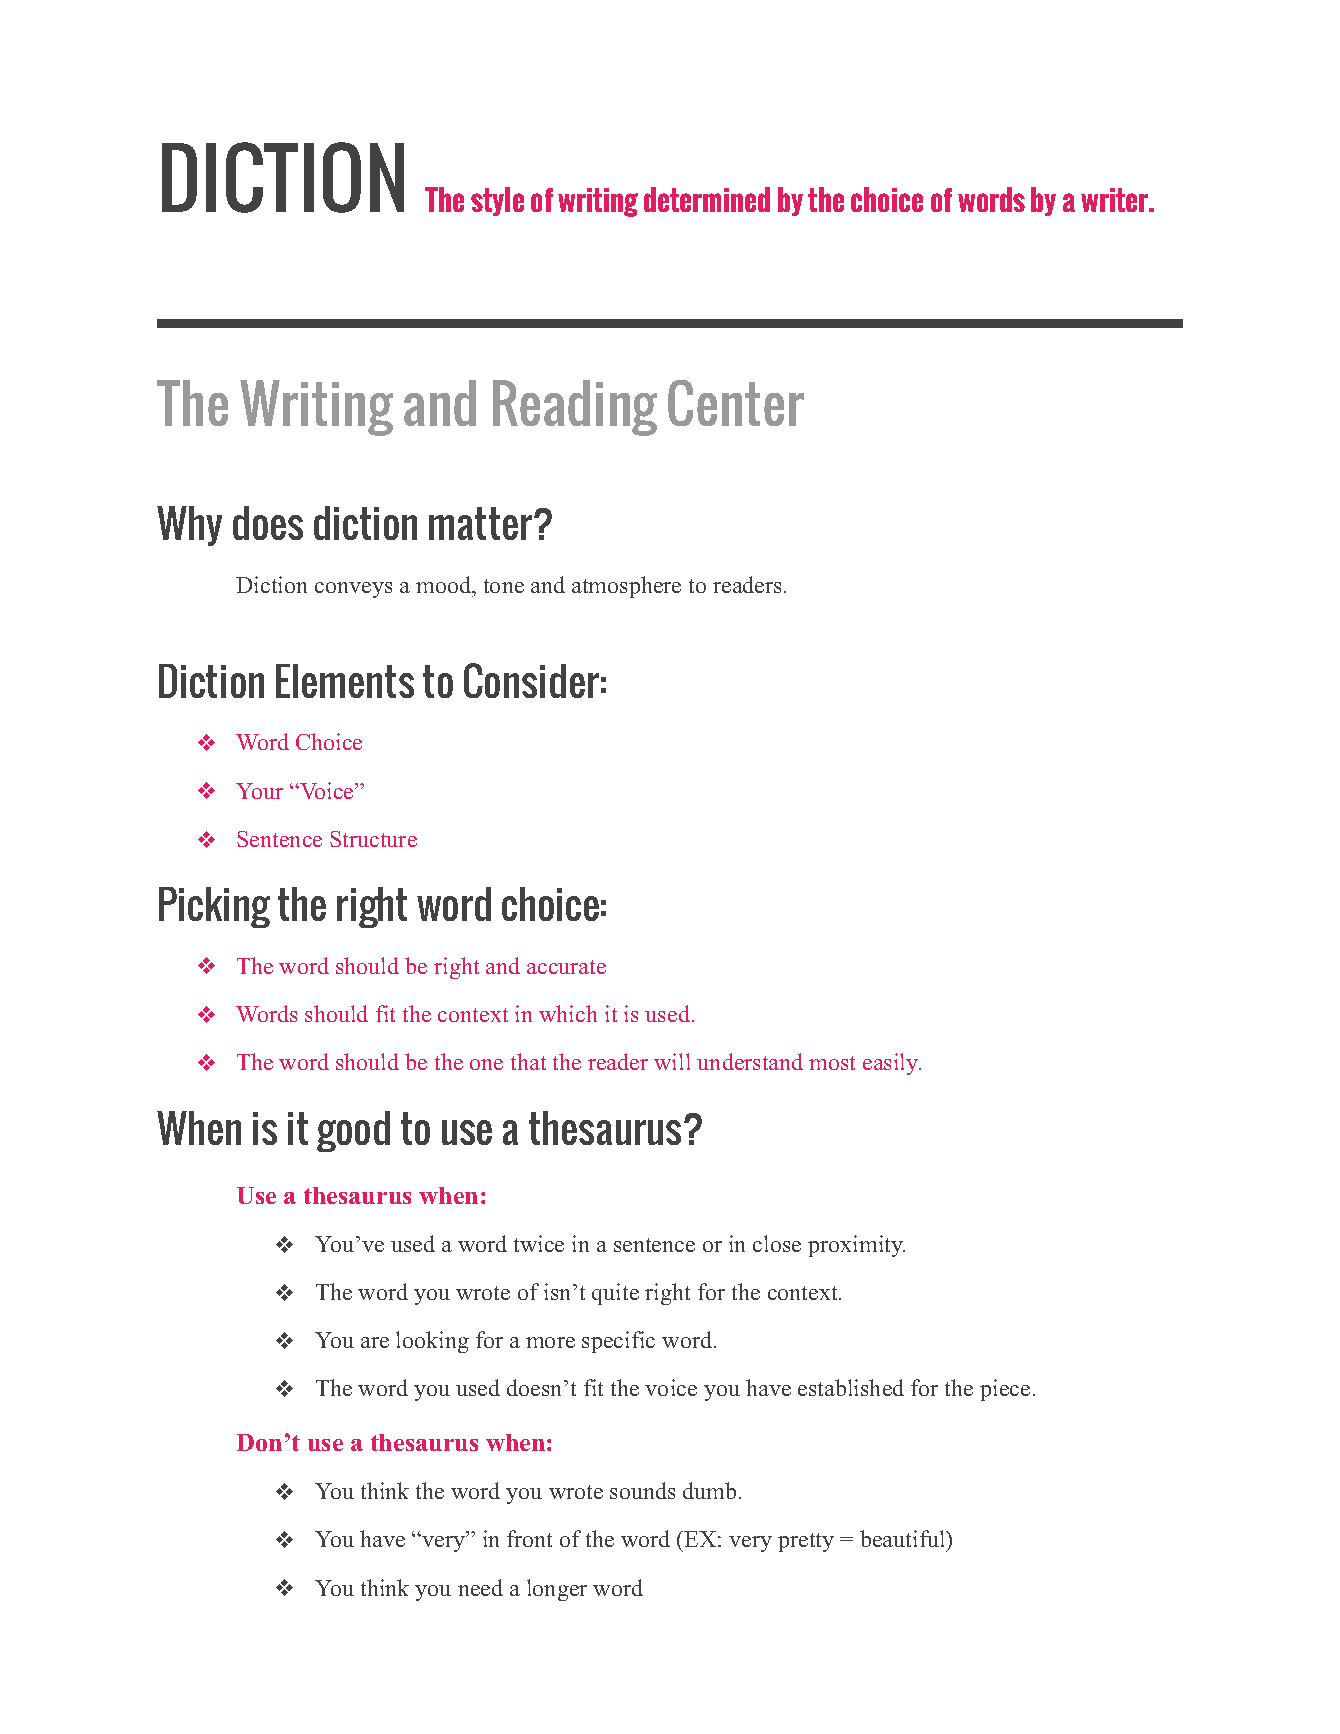 The width and height of the screenshot is (1340, 1734). I want to click on will, so click(672, 1061).
